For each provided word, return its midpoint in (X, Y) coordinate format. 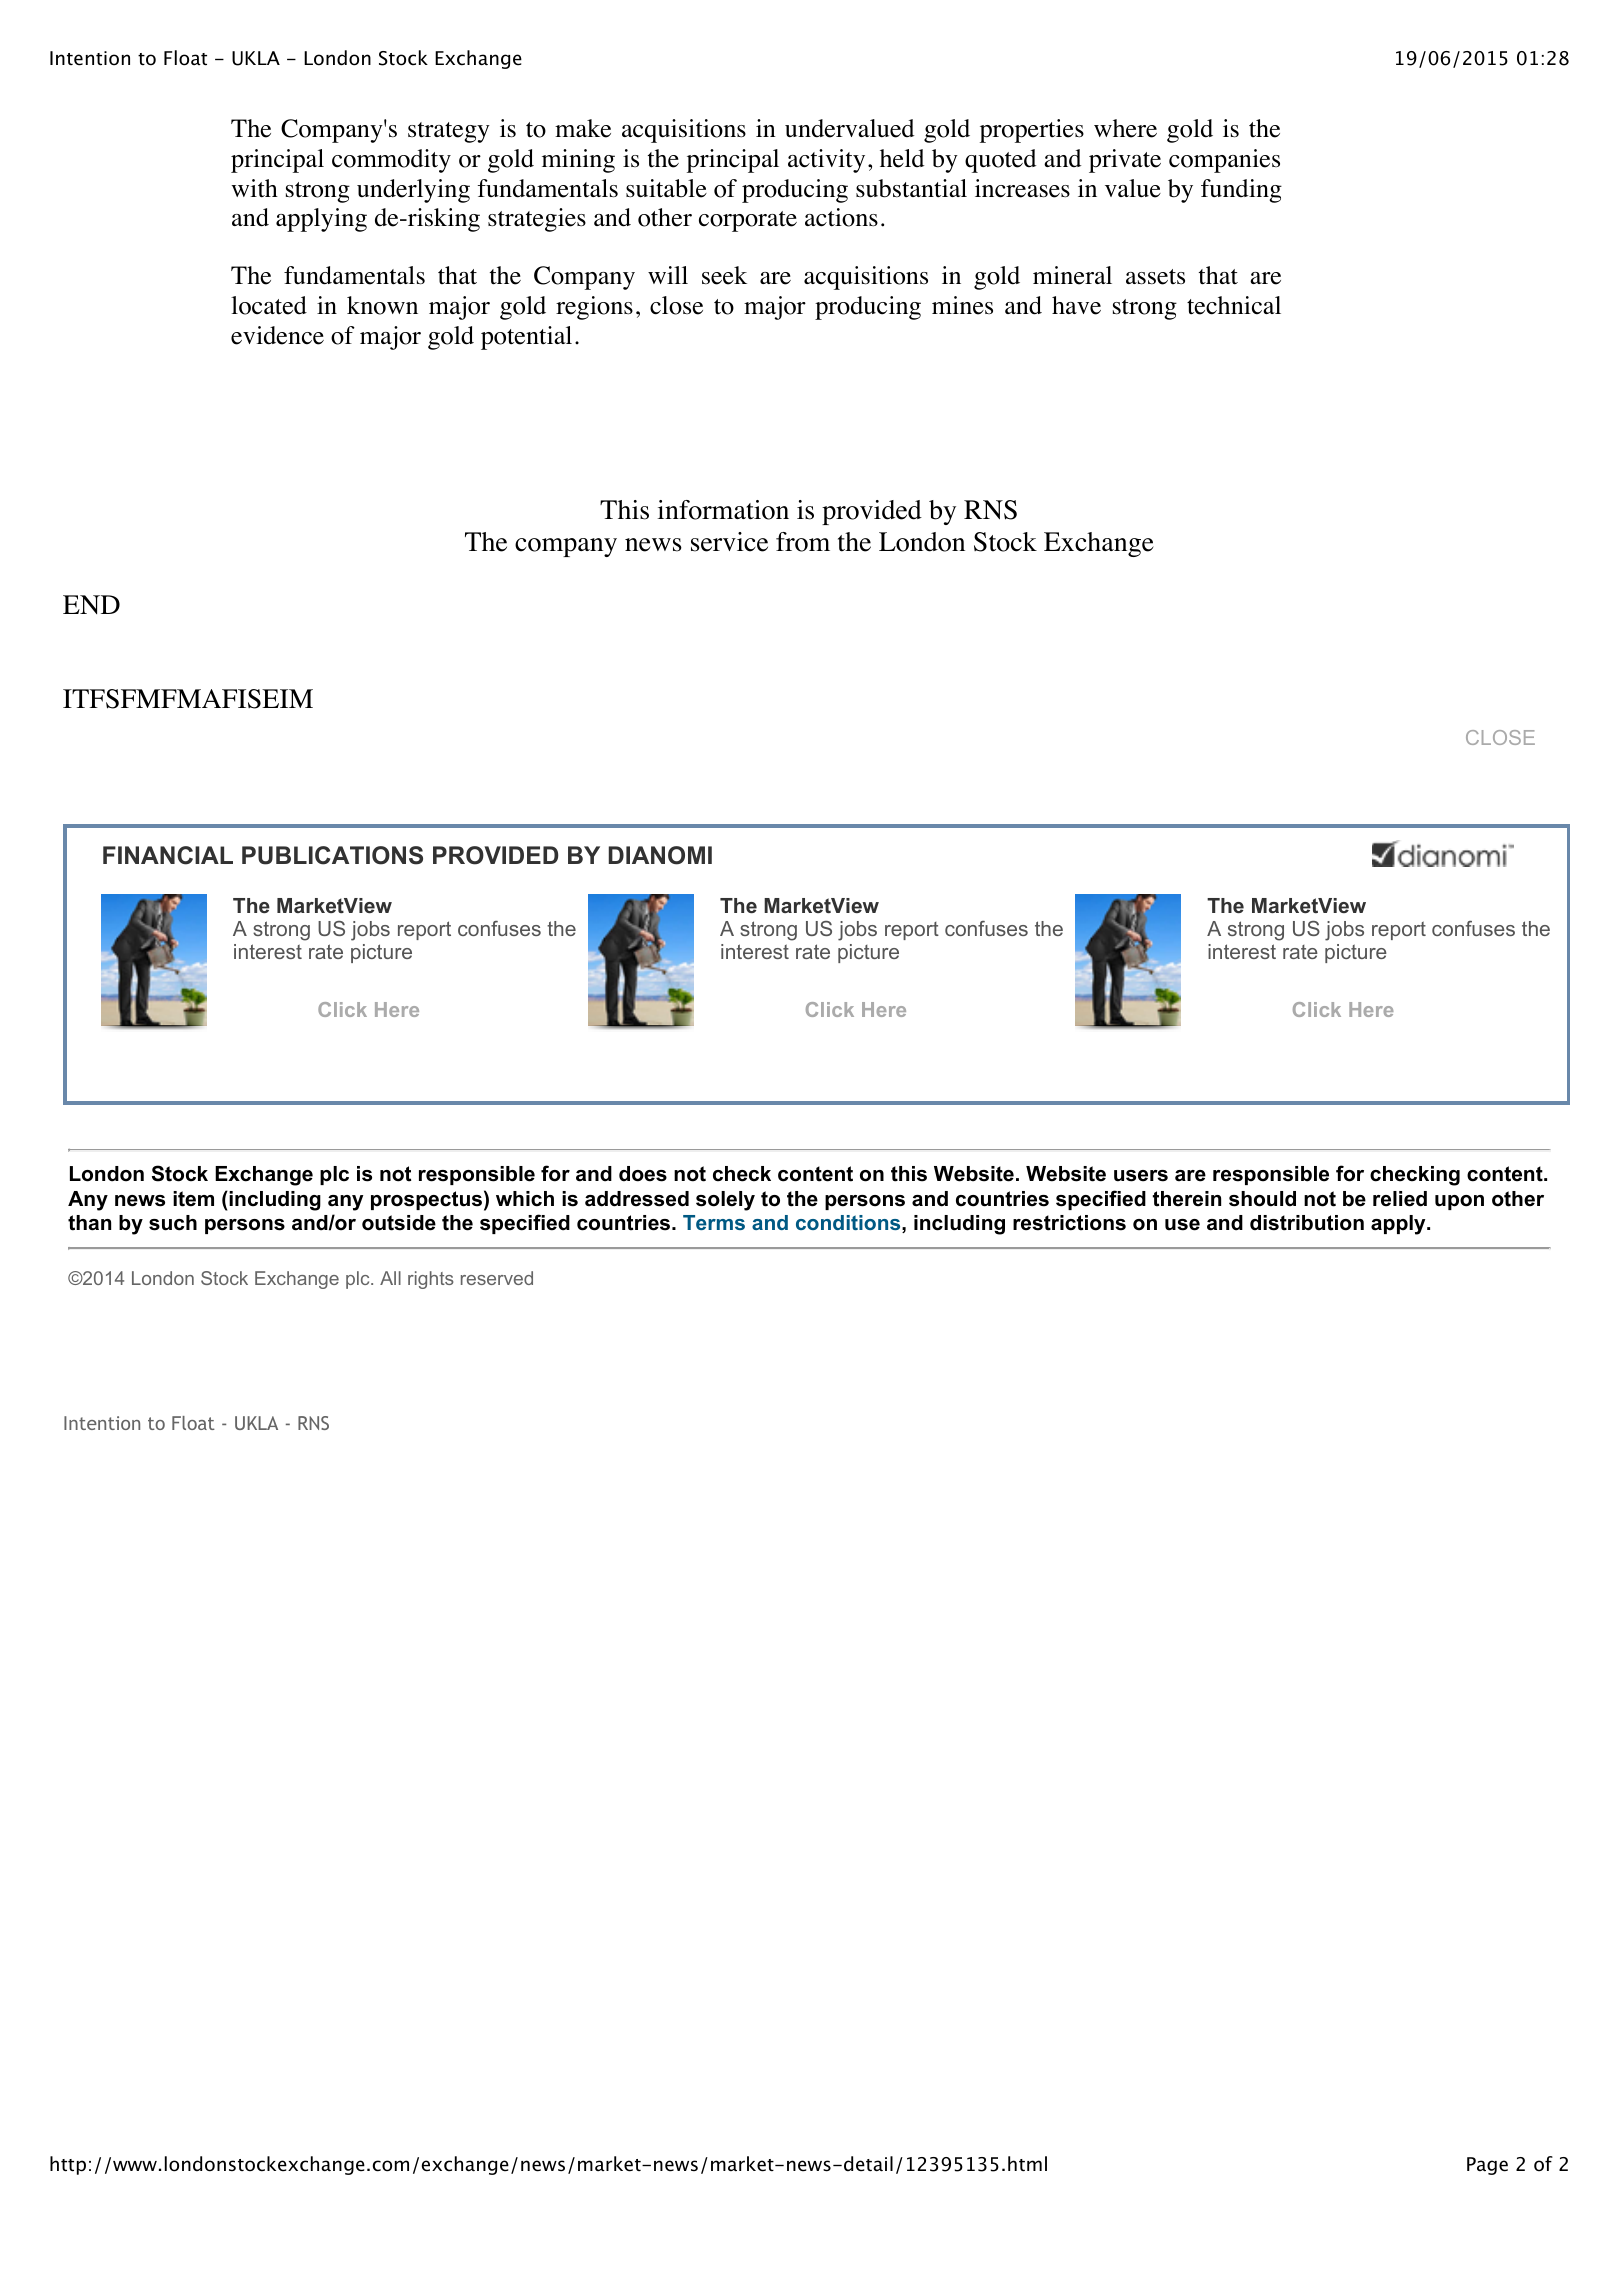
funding (1241, 191)
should (1262, 1199)
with (254, 188)
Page (1487, 2166)
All (390, 1278)
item (193, 1199)
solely (725, 1201)
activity (826, 161)
